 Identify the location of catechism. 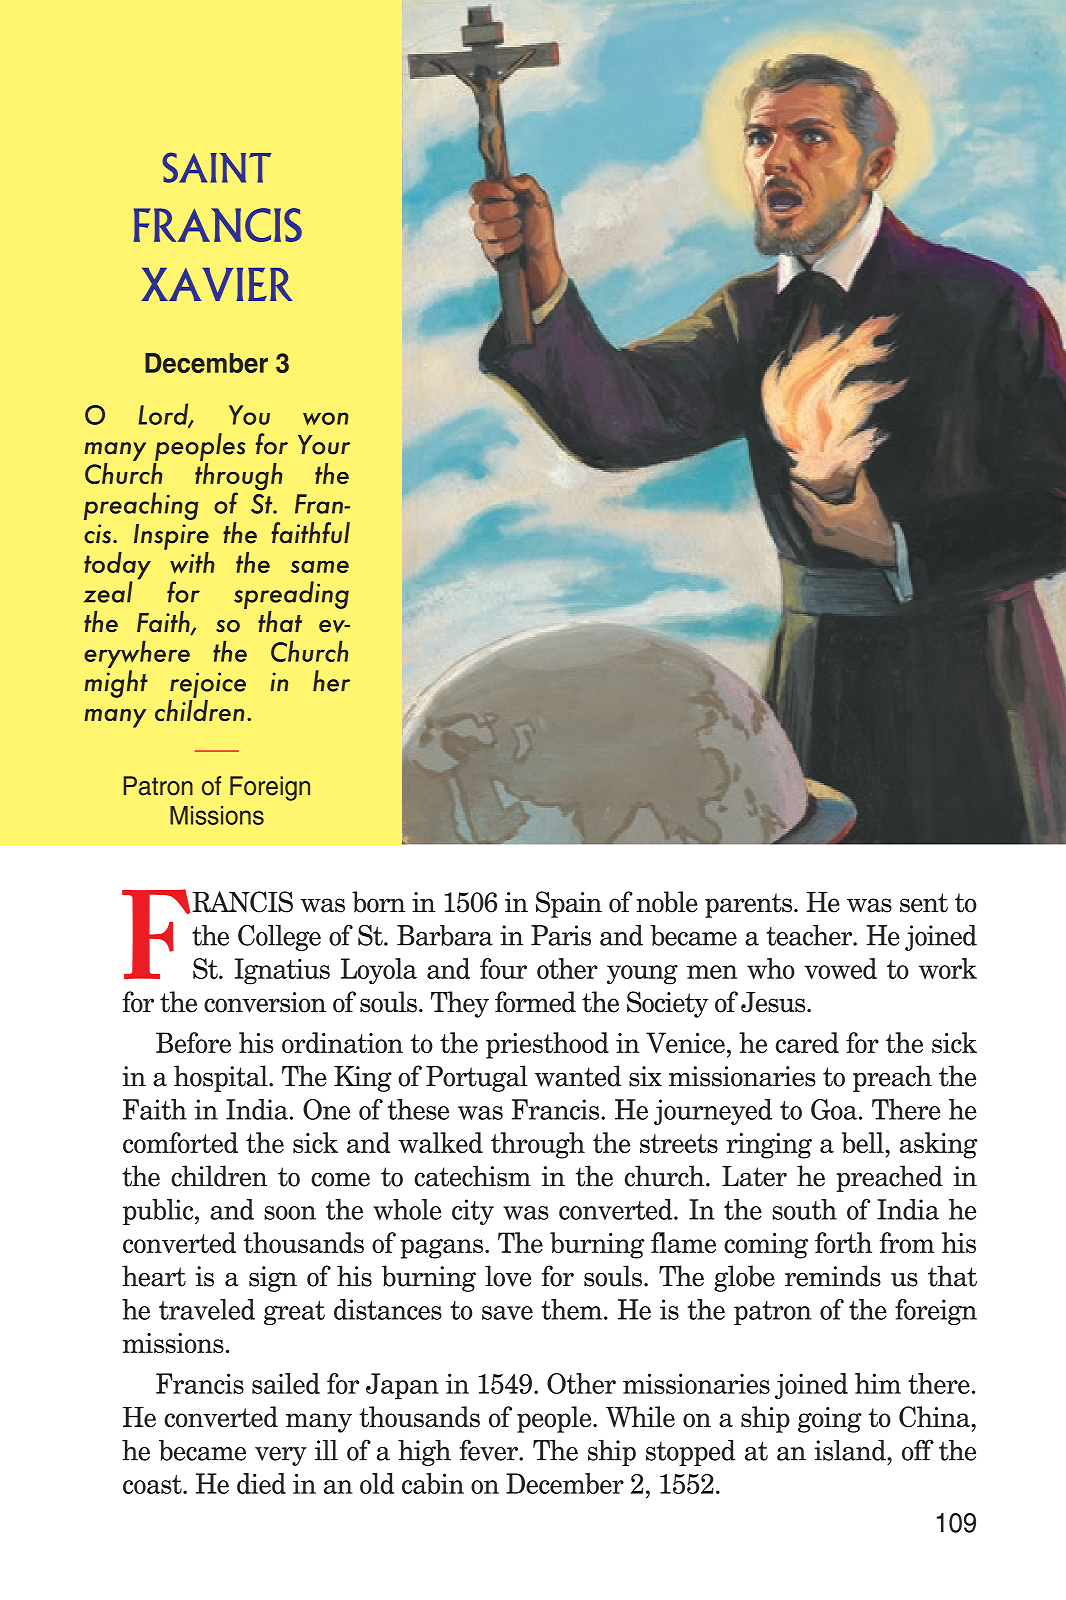
(472, 1176).
